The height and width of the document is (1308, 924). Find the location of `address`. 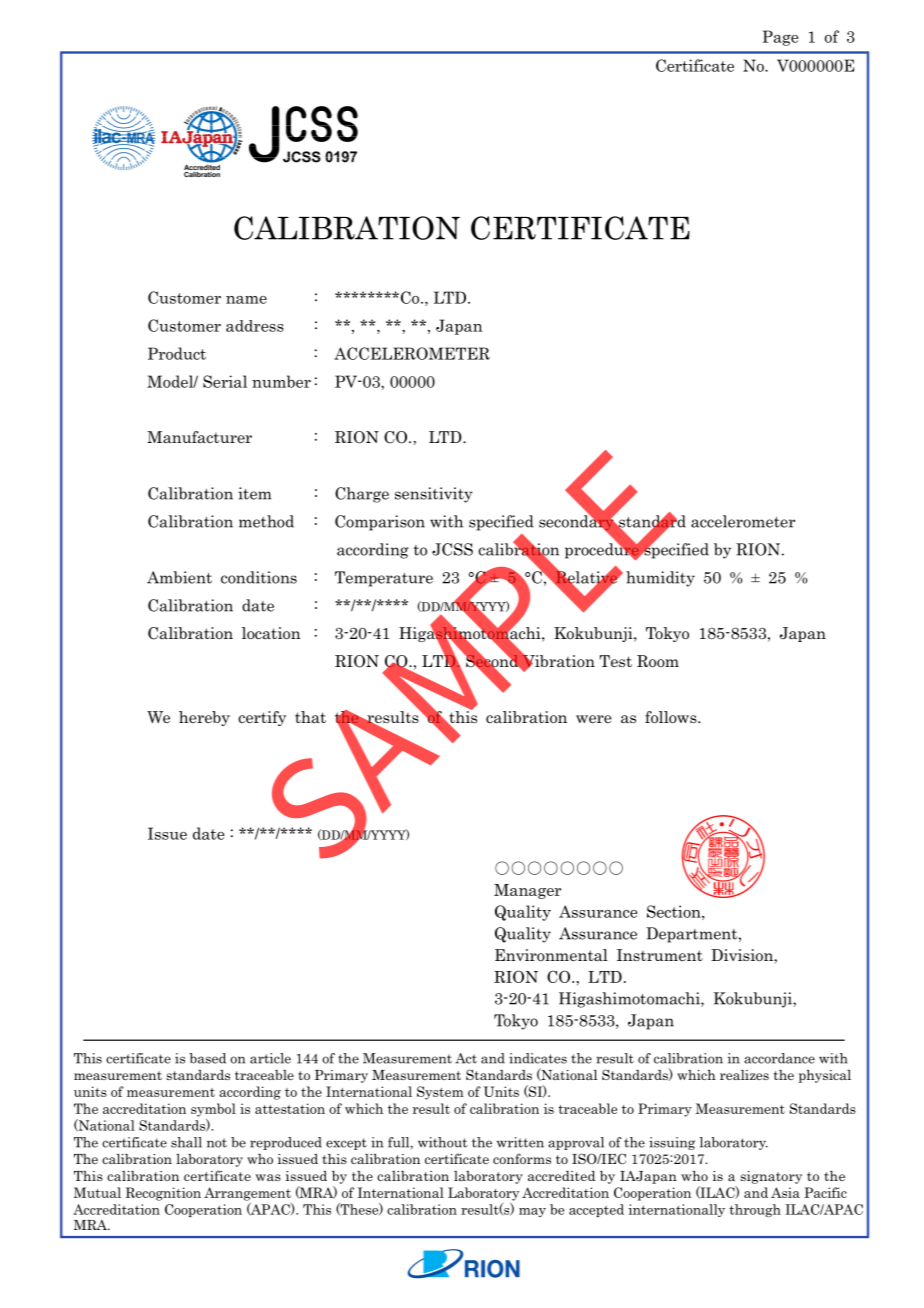

address is located at coordinates (255, 326).
